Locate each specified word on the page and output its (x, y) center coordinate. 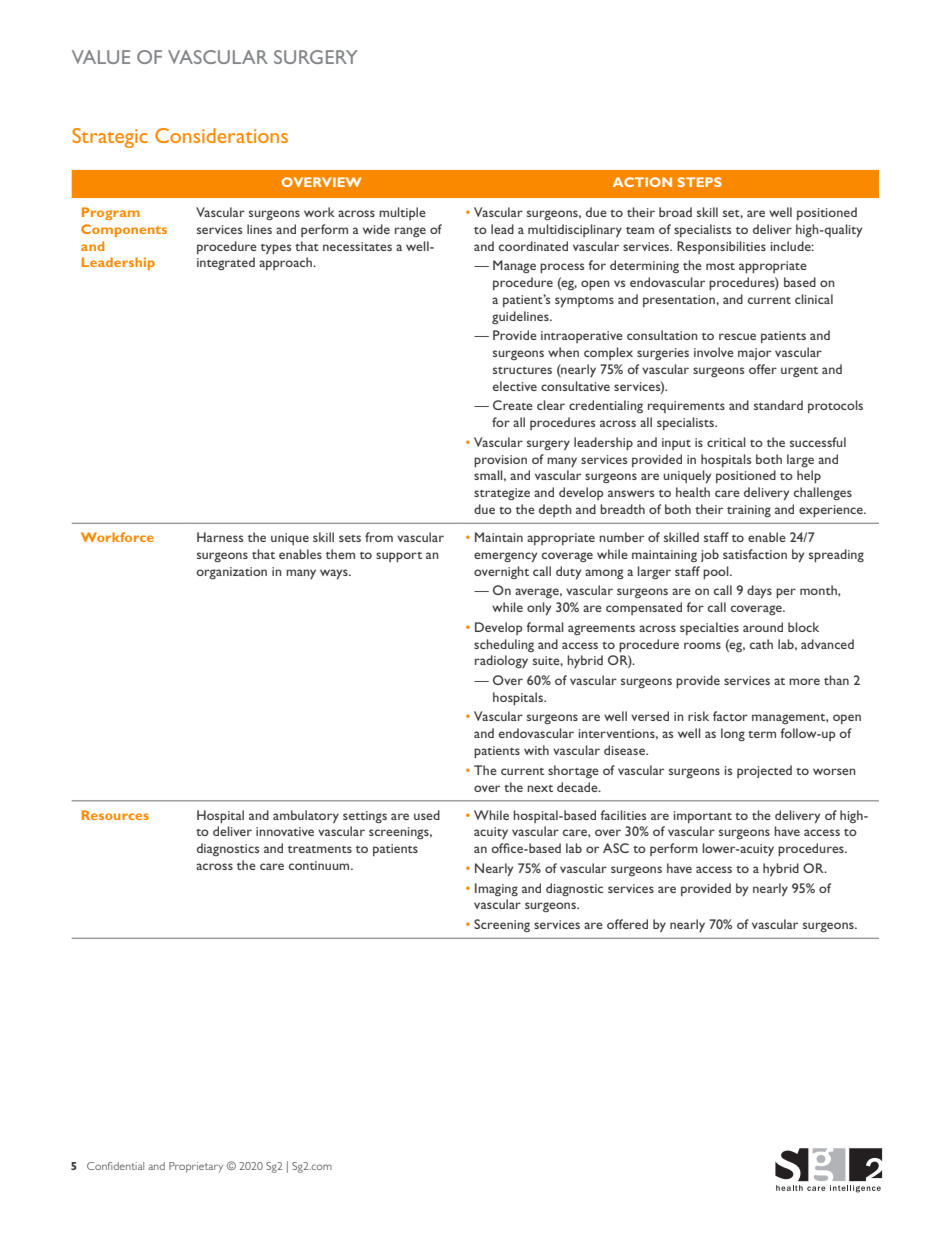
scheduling (504, 645)
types (276, 249)
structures (522, 370)
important (703, 817)
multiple (402, 213)
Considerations (221, 135)
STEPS (700, 182)
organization (231, 573)
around (763, 627)
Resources (115, 815)
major (754, 354)
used (427, 815)
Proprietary (196, 1167)
